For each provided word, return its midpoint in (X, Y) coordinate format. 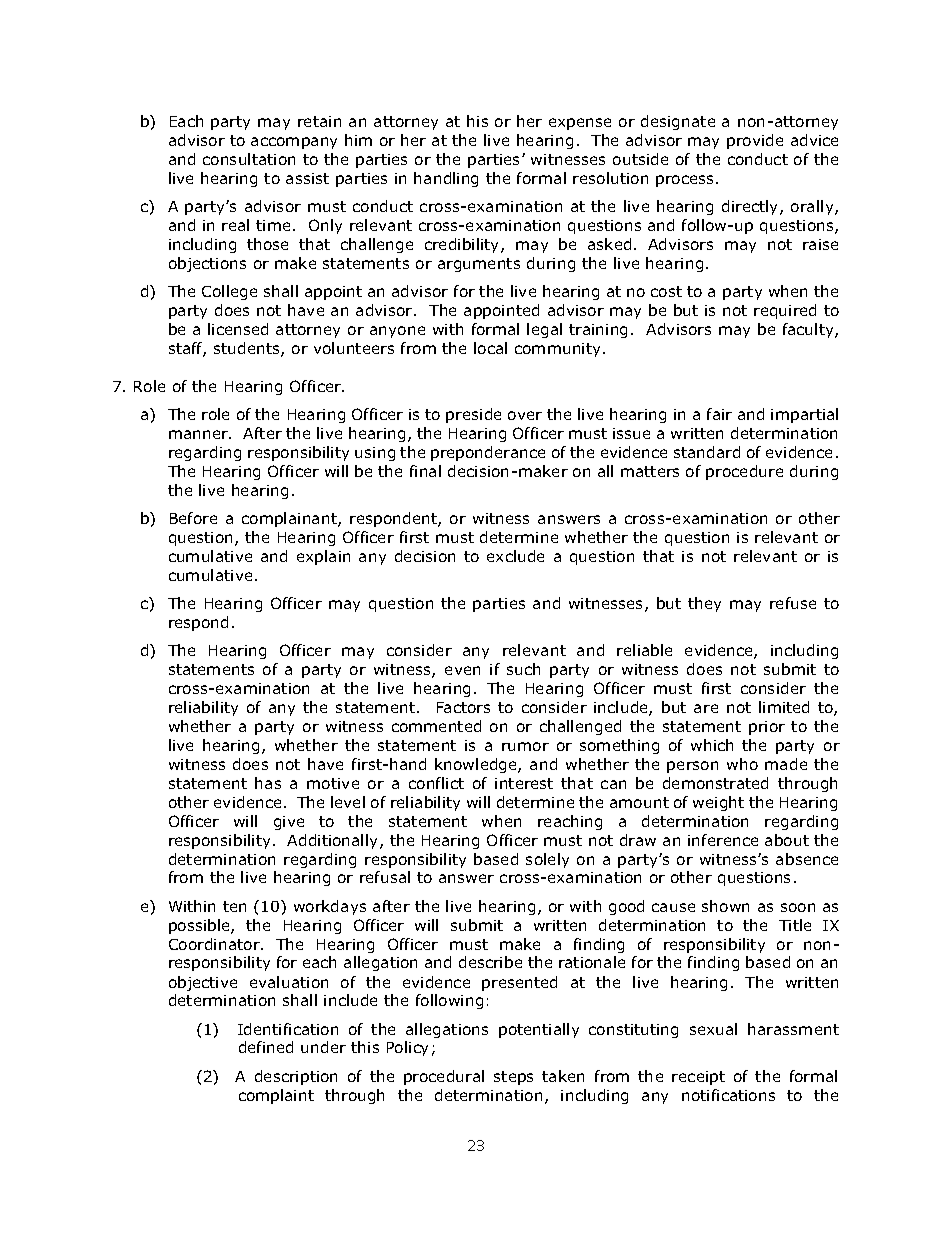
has (268, 783)
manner (200, 434)
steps (513, 1078)
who (742, 764)
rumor (525, 746)
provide (755, 141)
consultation (249, 159)
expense (580, 124)
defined (266, 1047)
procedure (744, 472)
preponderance (488, 453)
